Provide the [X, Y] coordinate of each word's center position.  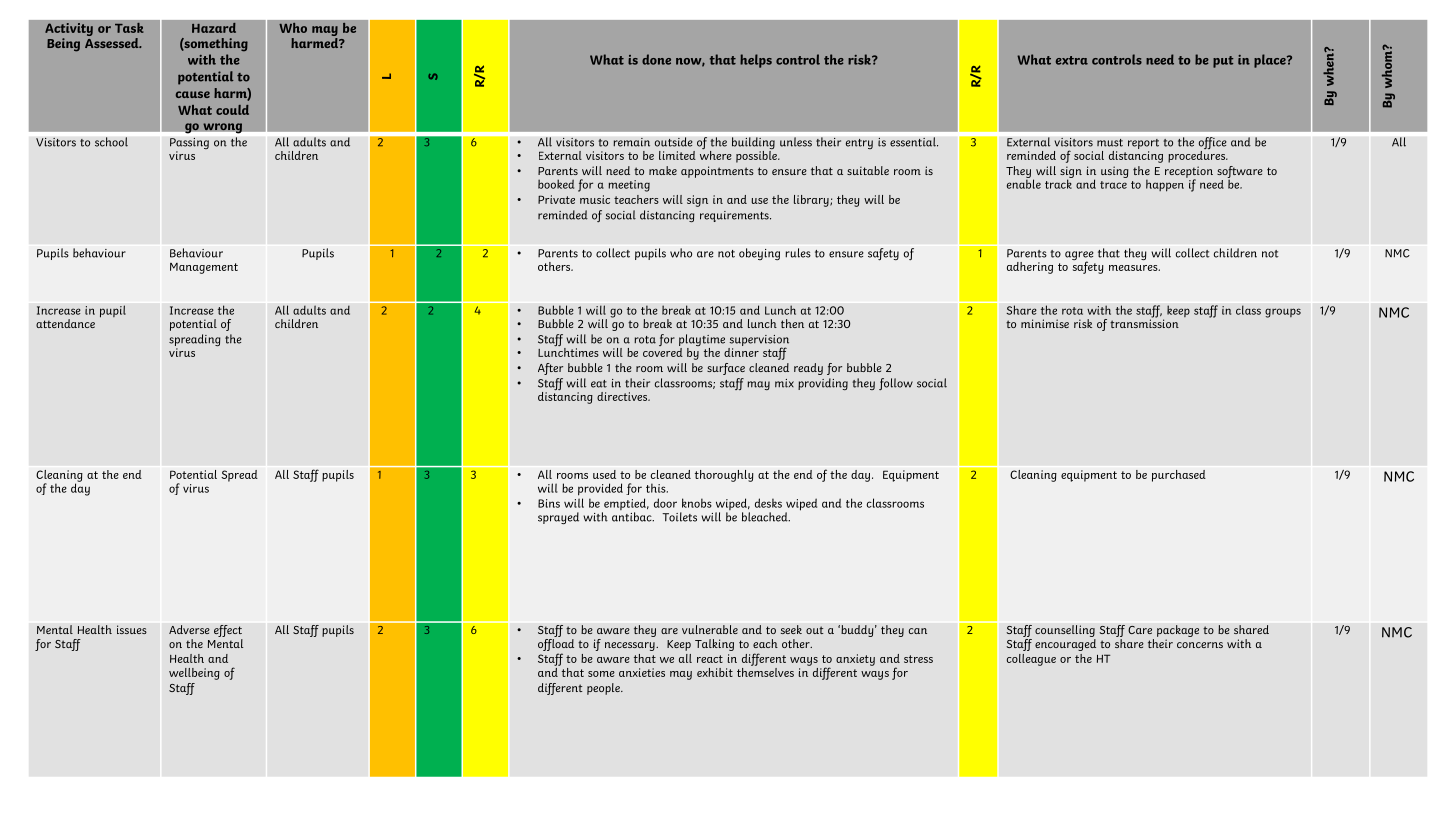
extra [1072, 60]
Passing [189, 145]
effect [228, 632]
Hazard [214, 27]
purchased [1179, 476]
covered [663, 351]
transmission [1144, 322]
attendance [65, 323]
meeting [629, 186]
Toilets [679, 517]
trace [1113, 185]
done [656, 59]
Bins [549, 503]
